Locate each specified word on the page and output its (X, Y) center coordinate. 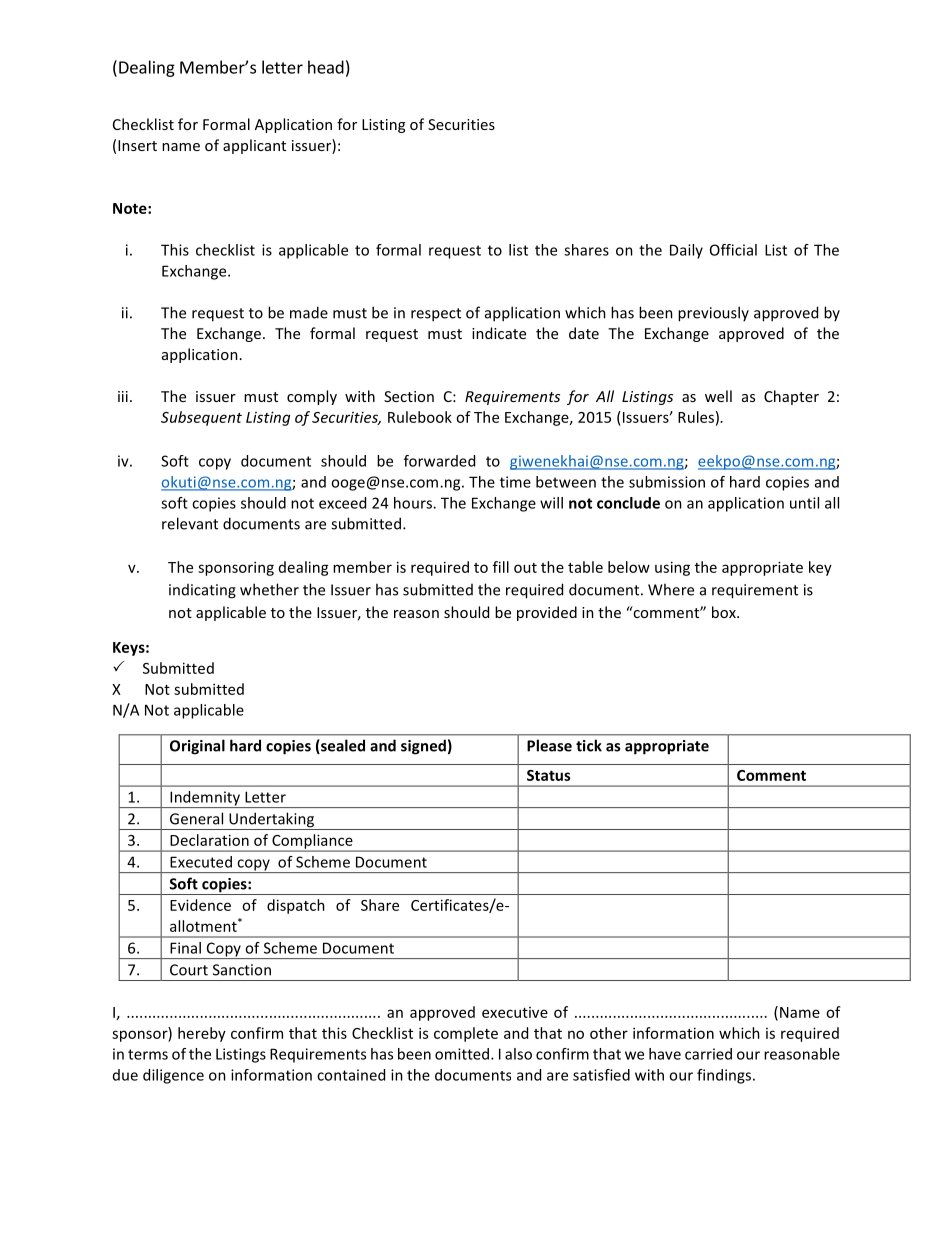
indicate (499, 333)
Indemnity (205, 799)
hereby (202, 1034)
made (309, 312)
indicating (202, 591)
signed (423, 747)
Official (733, 250)
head (326, 67)
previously (713, 314)
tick (589, 745)
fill (501, 567)
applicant (254, 146)
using (672, 568)
